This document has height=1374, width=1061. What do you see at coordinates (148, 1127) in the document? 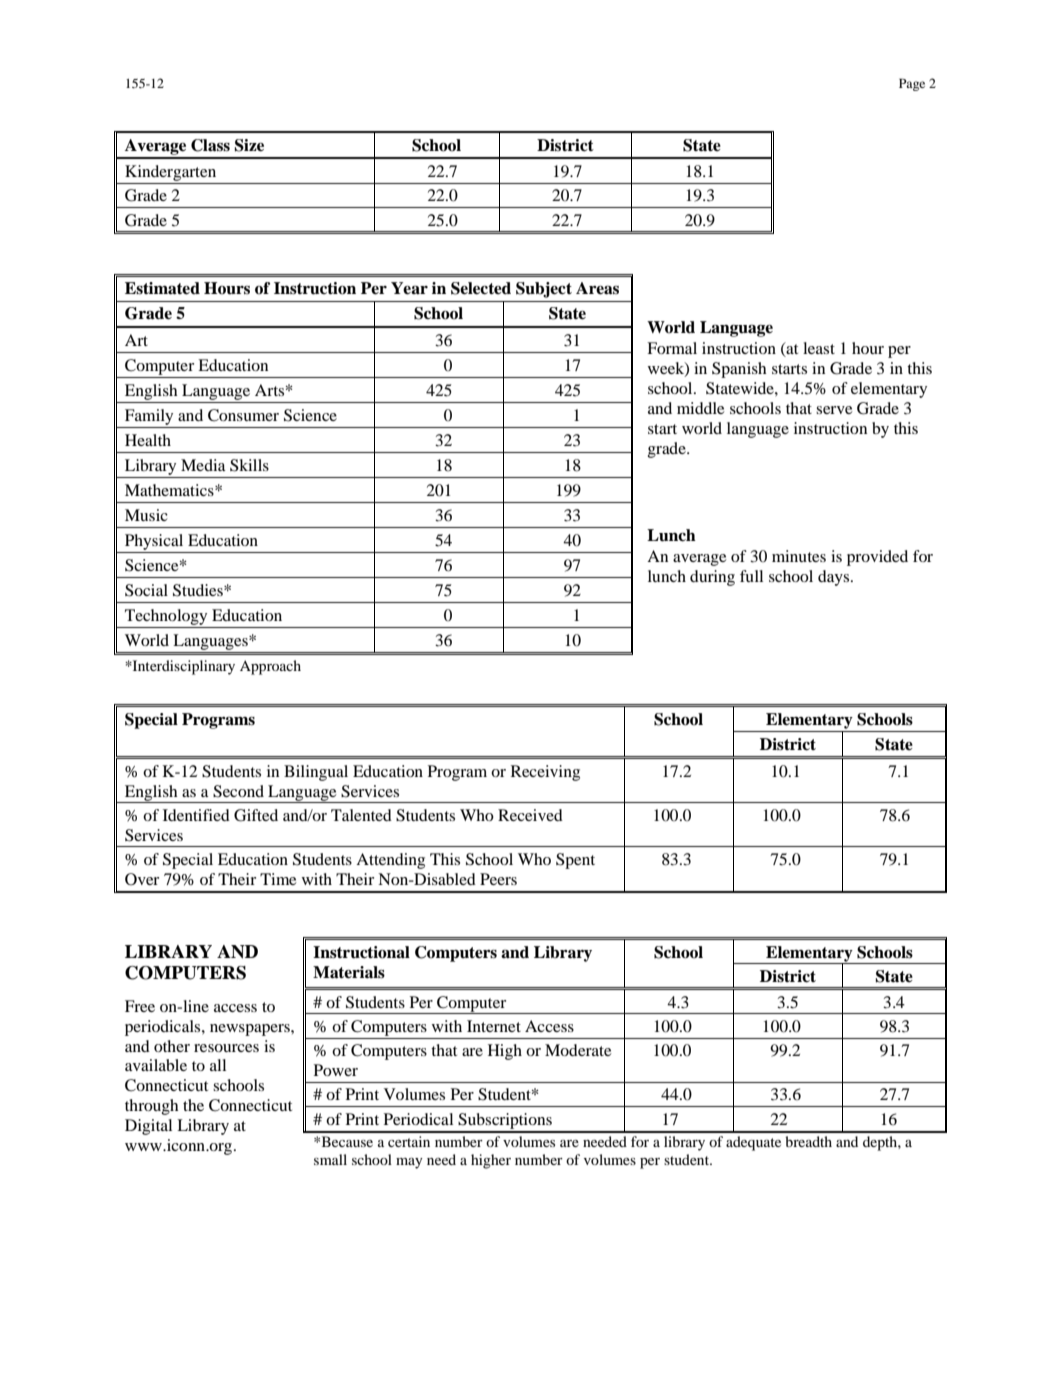
I see `Digital` at bounding box center [148, 1127].
